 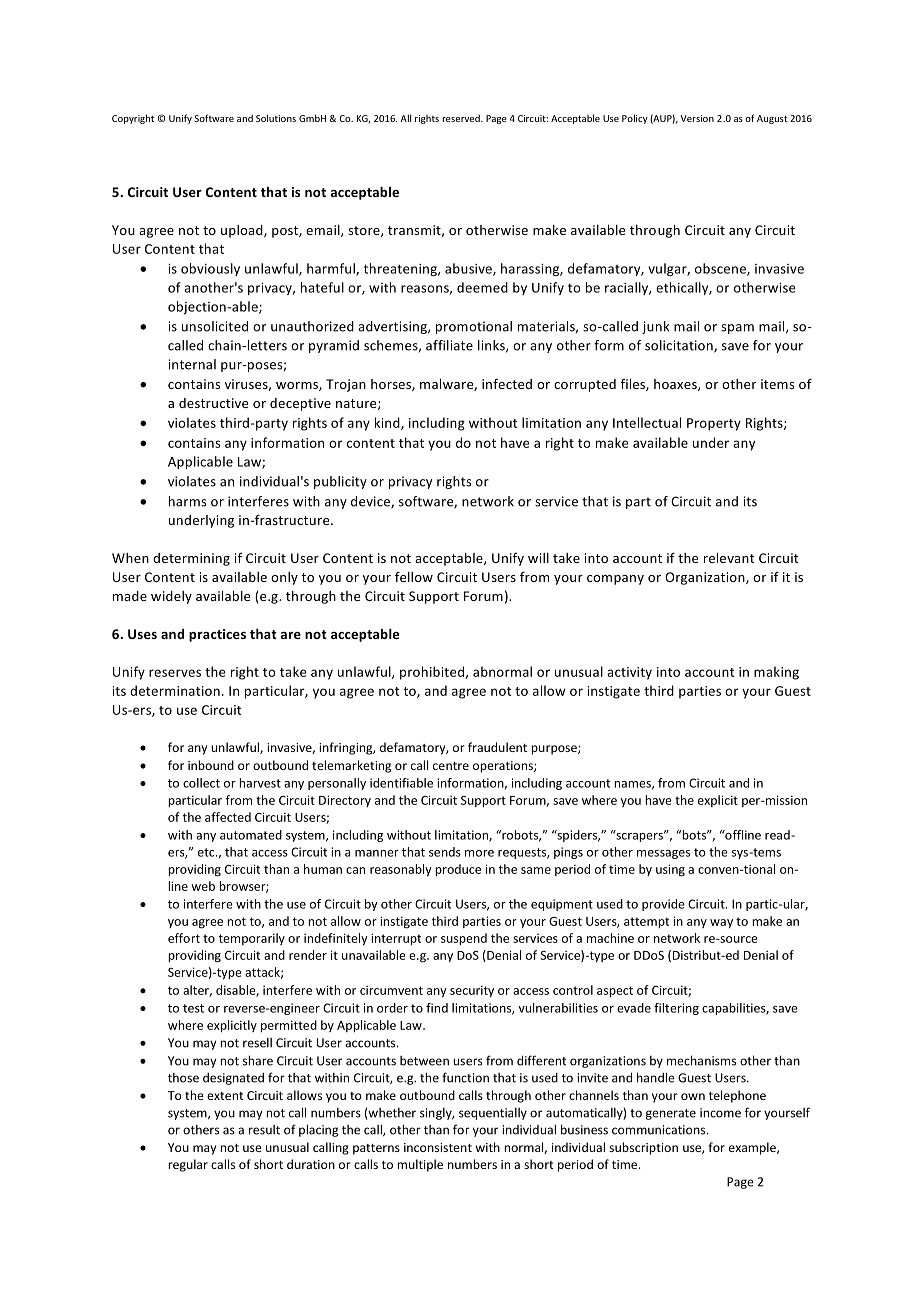 I want to click on Version, so click(x=697, y=118).
